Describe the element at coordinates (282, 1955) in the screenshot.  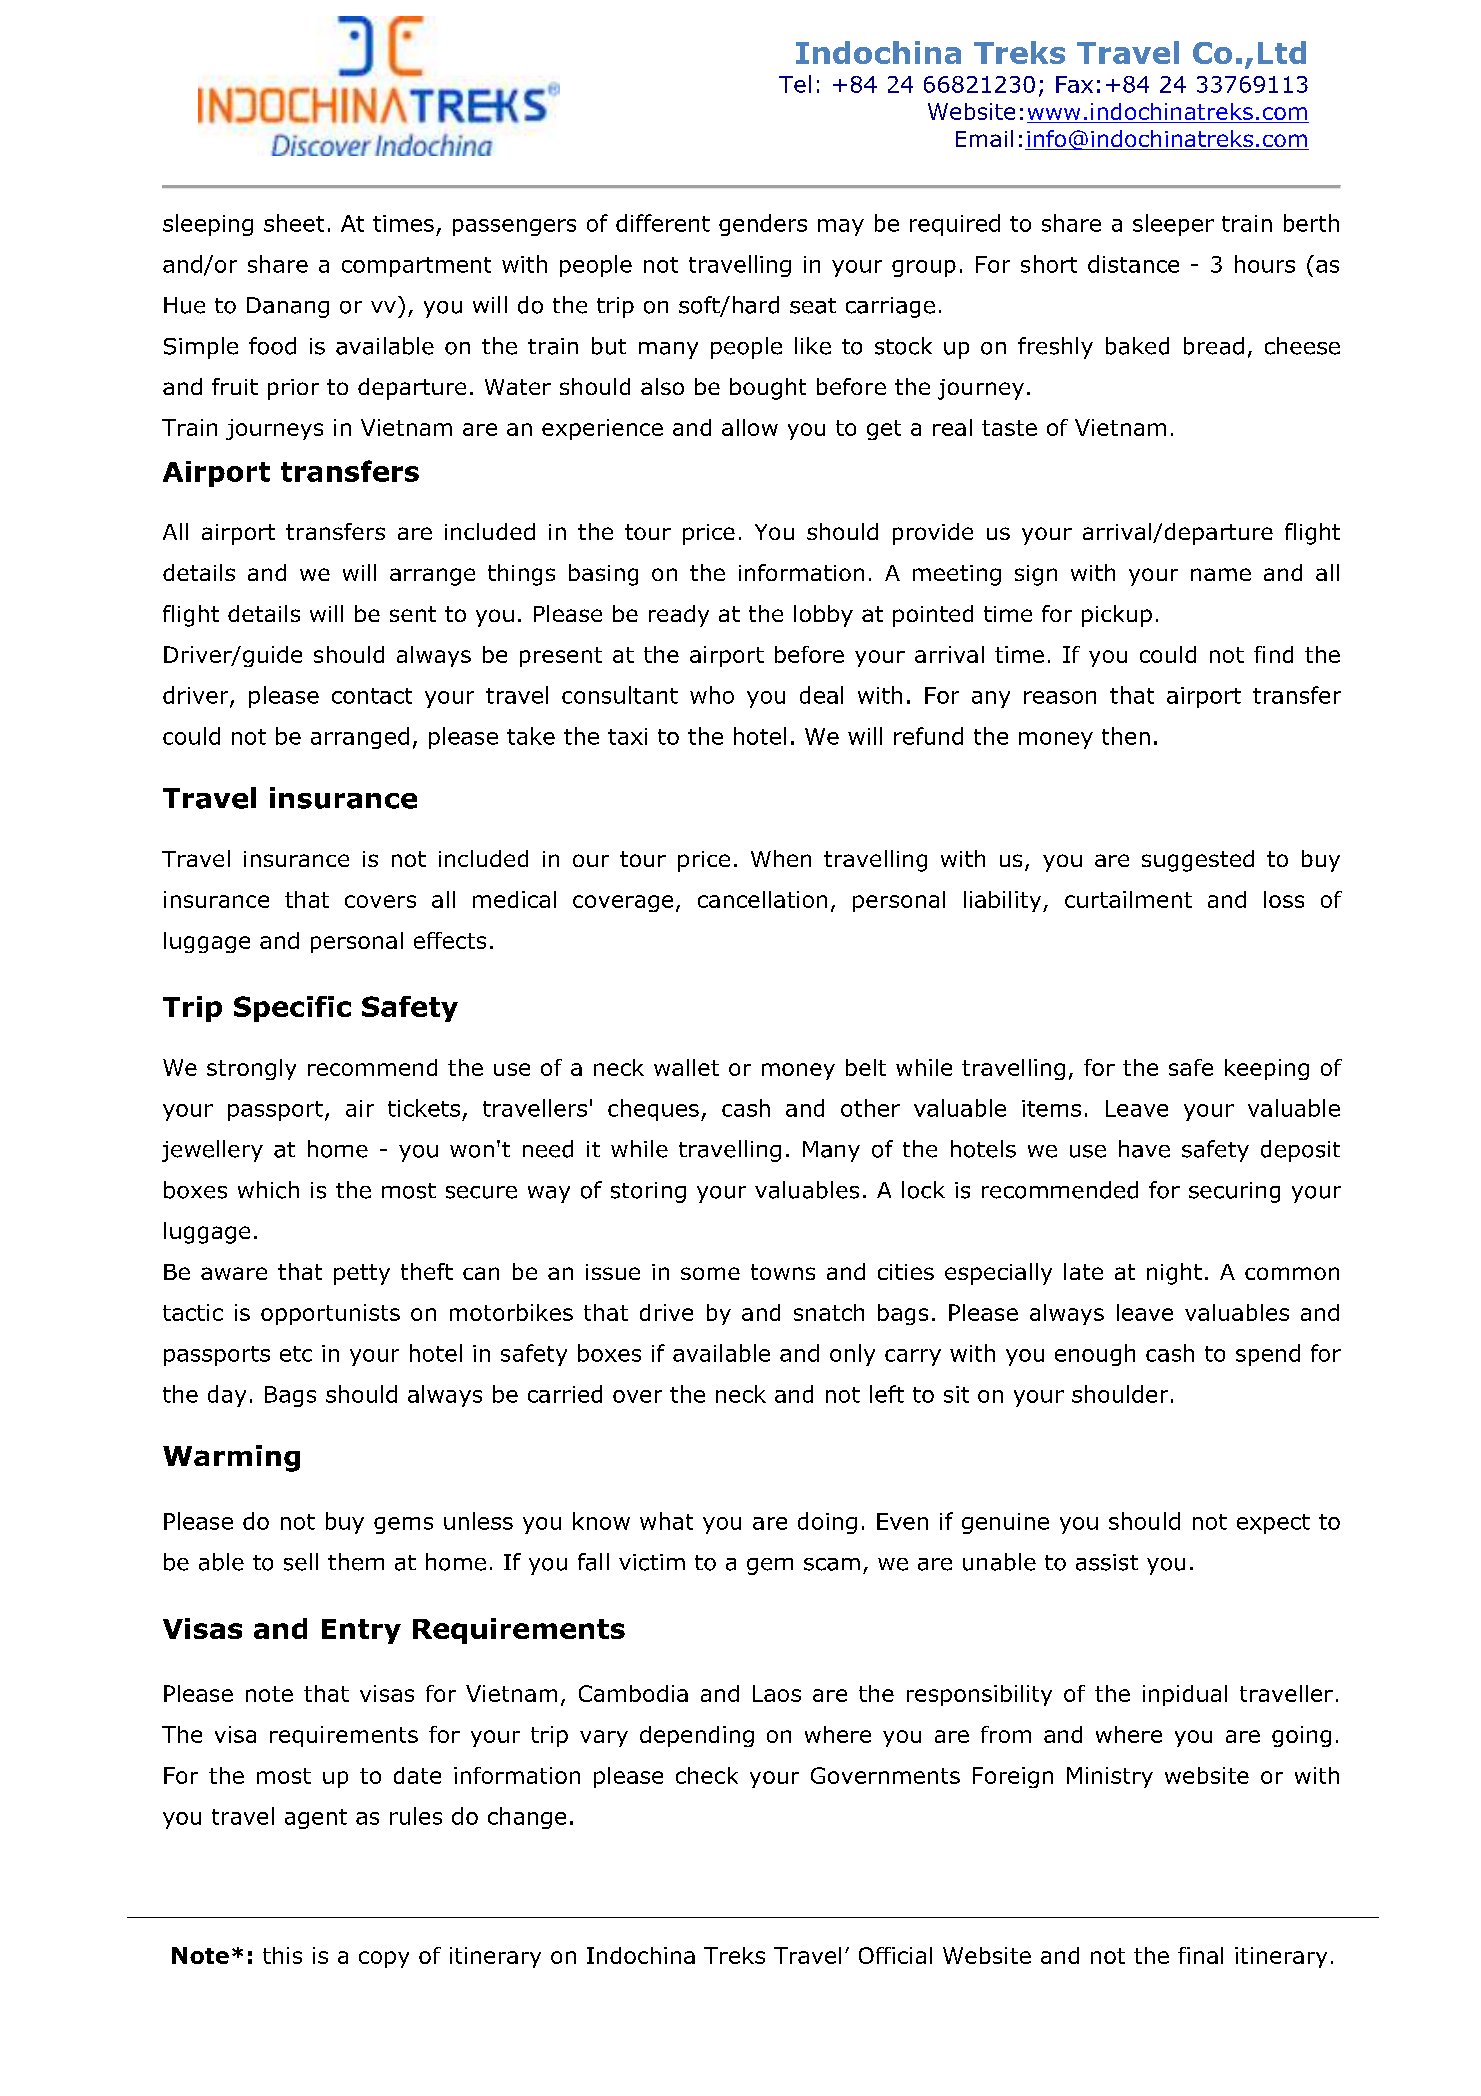
I see `this` at that location.
